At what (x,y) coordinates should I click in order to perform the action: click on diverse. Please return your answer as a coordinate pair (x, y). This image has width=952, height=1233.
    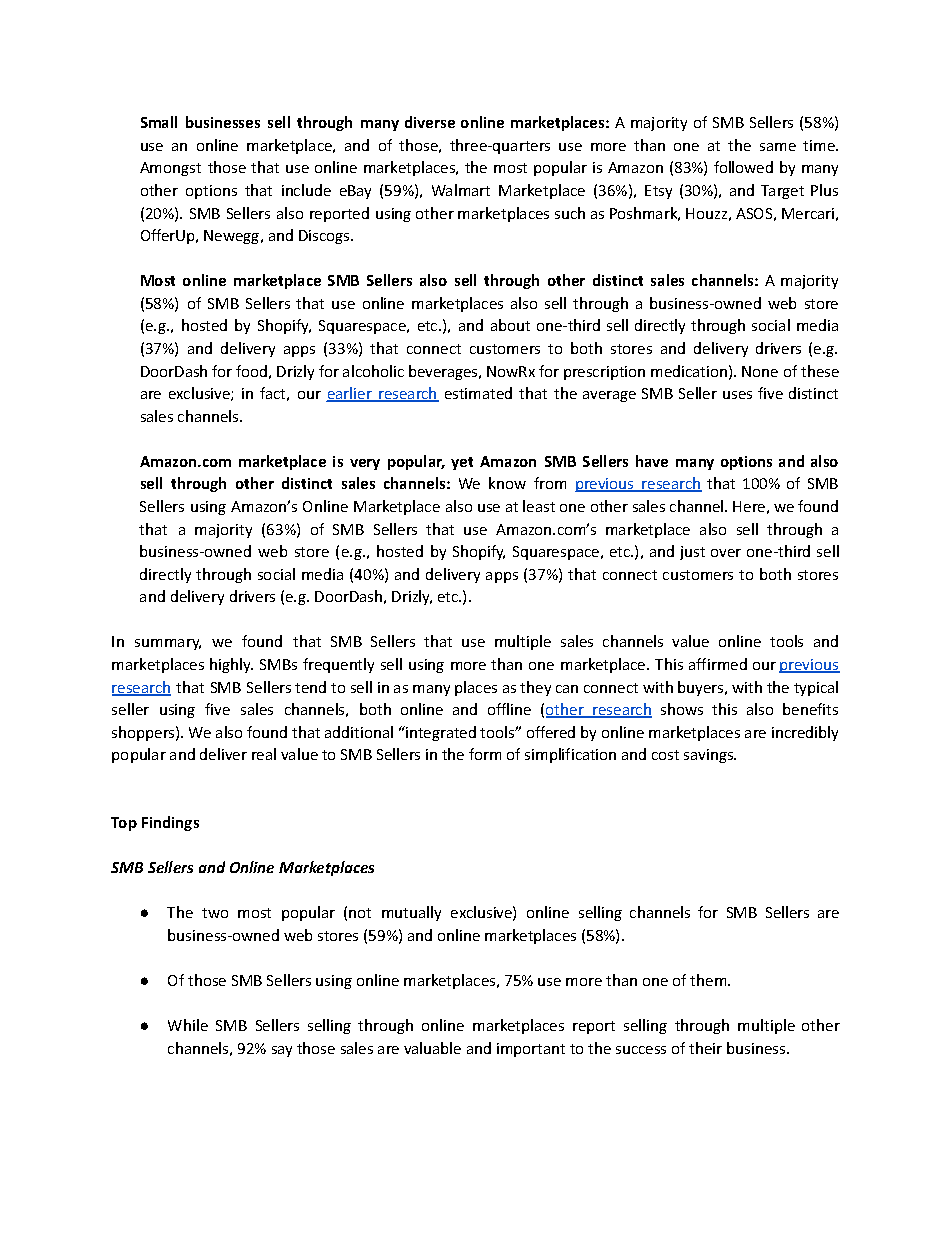
    Looking at the image, I should click on (430, 122).
